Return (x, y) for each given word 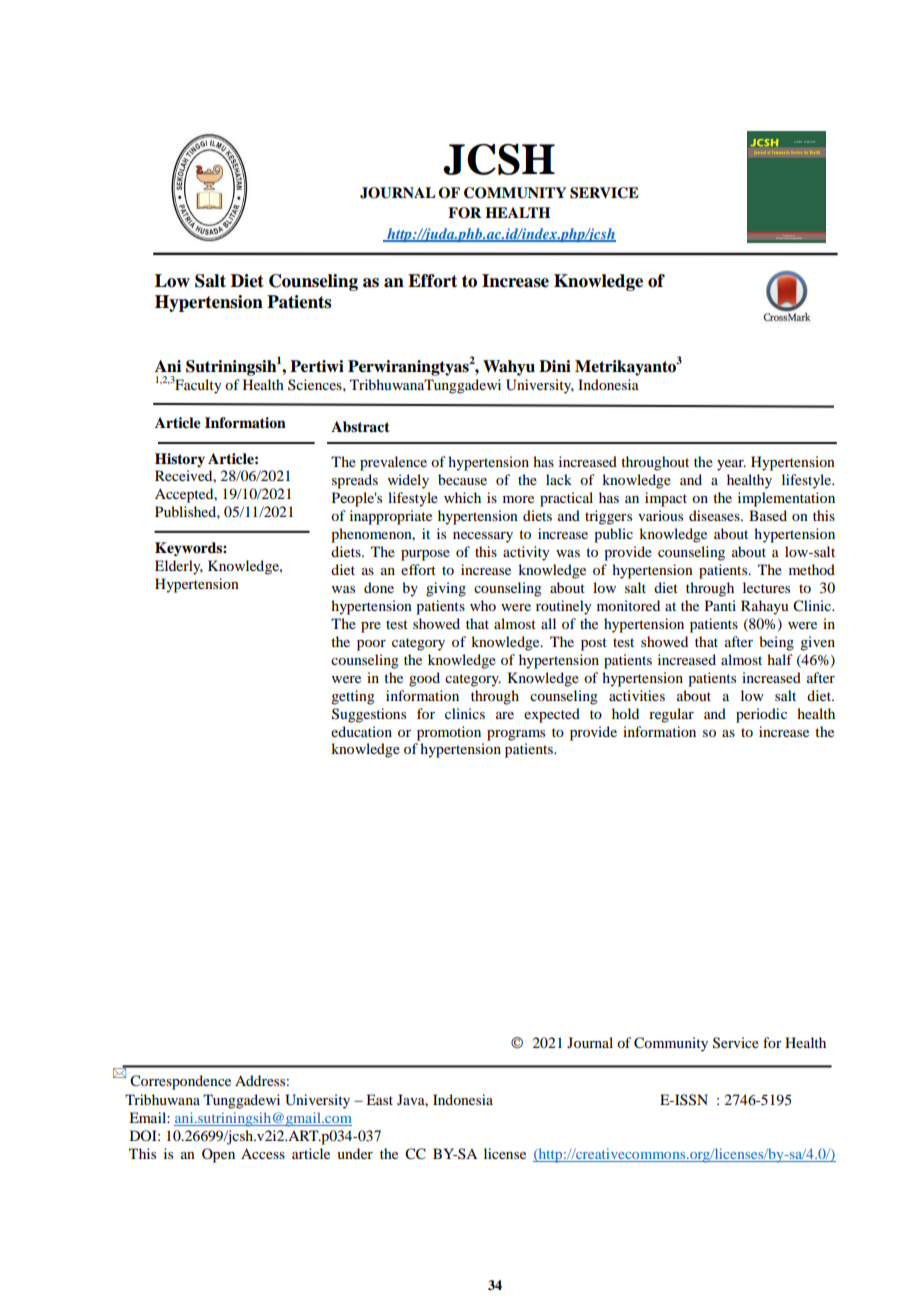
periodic (761, 715)
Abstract (360, 426)
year (731, 465)
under (355, 1153)
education (361, 731)
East (379, 1099)
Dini (555, 366)
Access (263, 1153)
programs (516, 735)
